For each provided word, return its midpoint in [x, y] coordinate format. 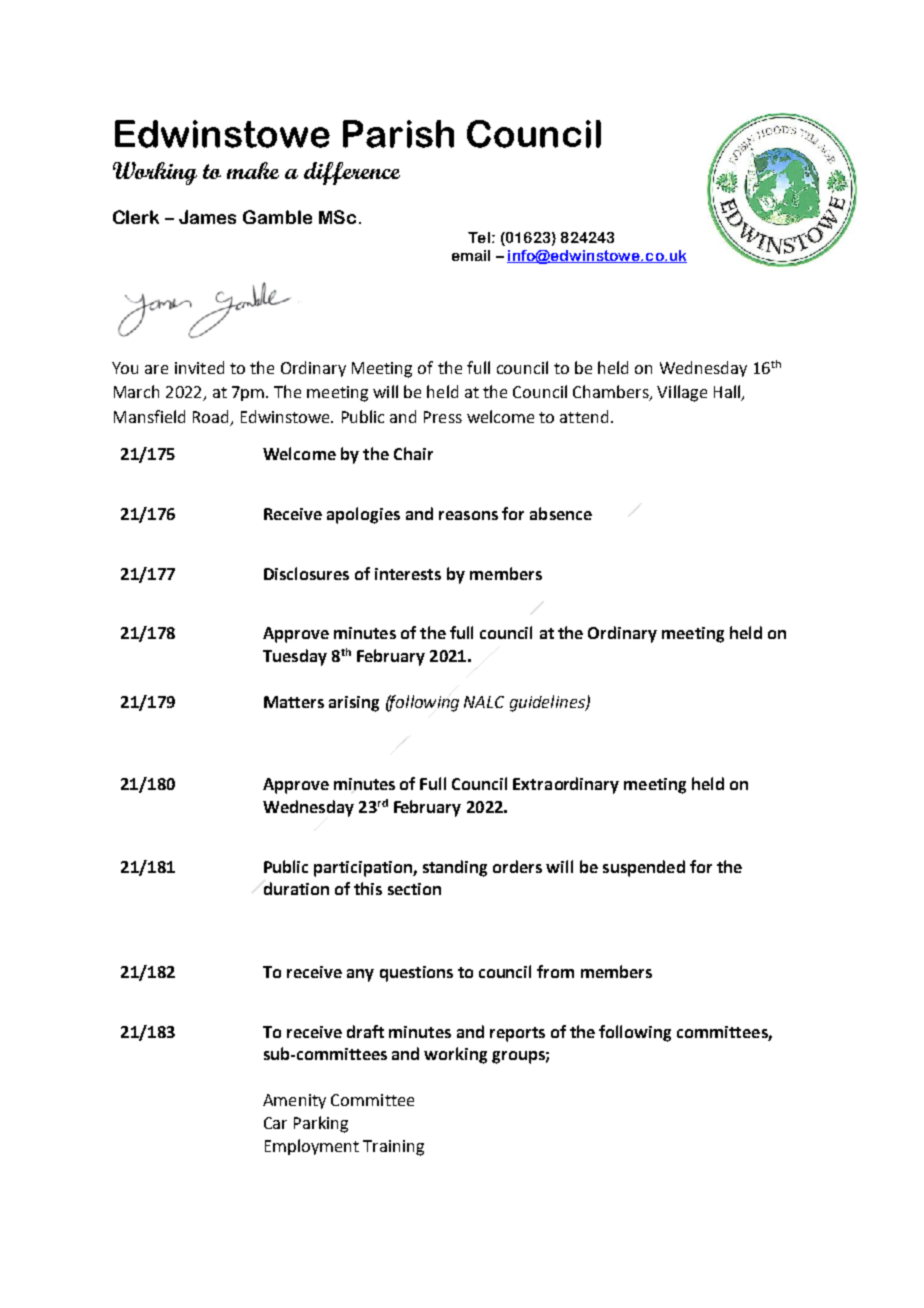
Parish [398, 134]
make [253, 170]
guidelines [548, 703]
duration [296, 888]
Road [212, 418]
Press [443, 417]
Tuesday [295, 657]
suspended [644, 868]
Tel [479, 237]
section [414, 889]
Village [682, 393]
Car [275, 1123]
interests [408, 574]
